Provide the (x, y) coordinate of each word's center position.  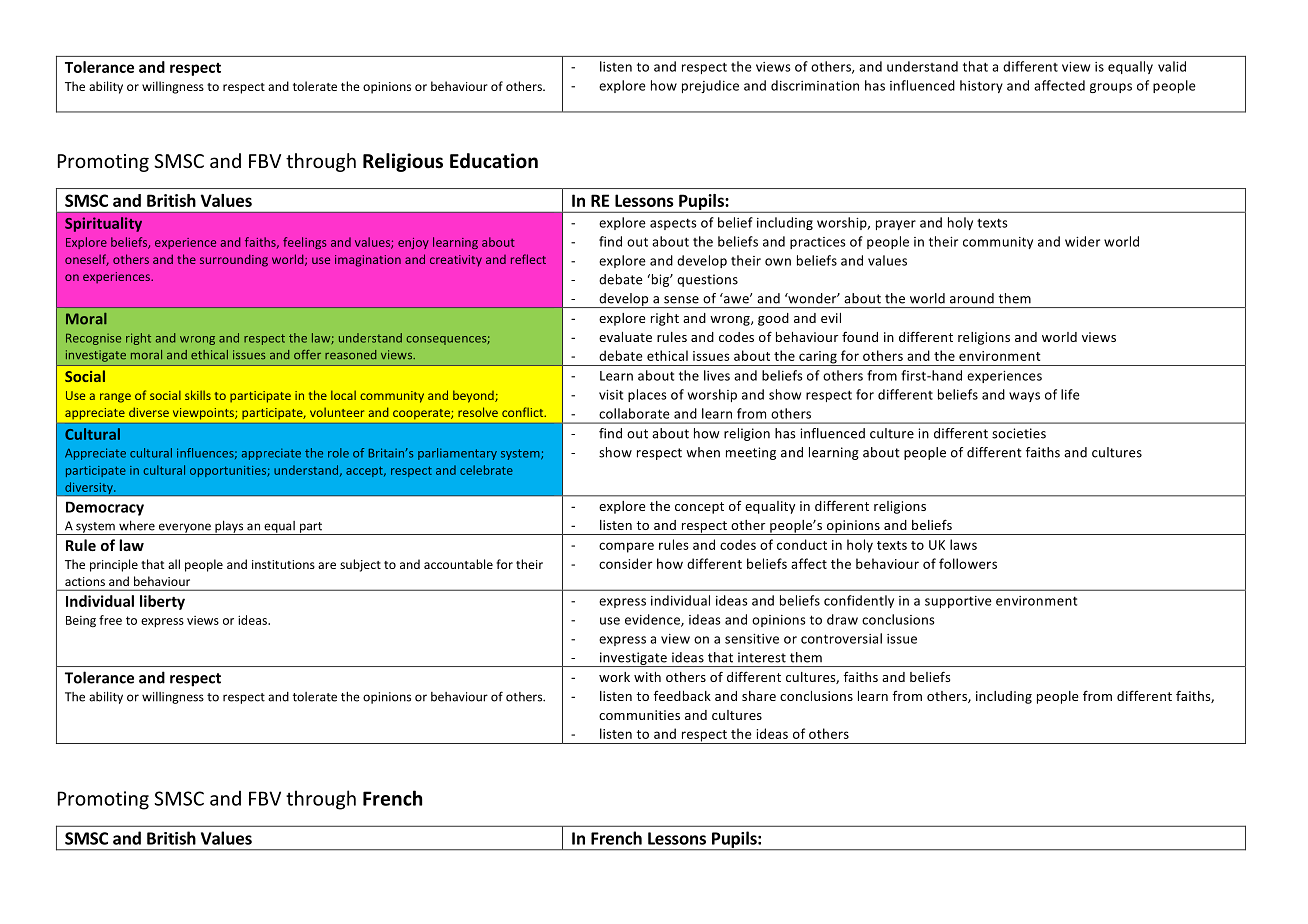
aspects (673, 224)
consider (626, 563)
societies (1019, 433)
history (981, 86)
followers (968, 563)
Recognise (93, 339)
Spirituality (103, 224)
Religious (403, 162)
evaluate (625, 337)
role (338, 453)
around (972, 298)
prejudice (710, 86)
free (110, 620)
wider (1082, 241)
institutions (283, 564)
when (703, 452)
